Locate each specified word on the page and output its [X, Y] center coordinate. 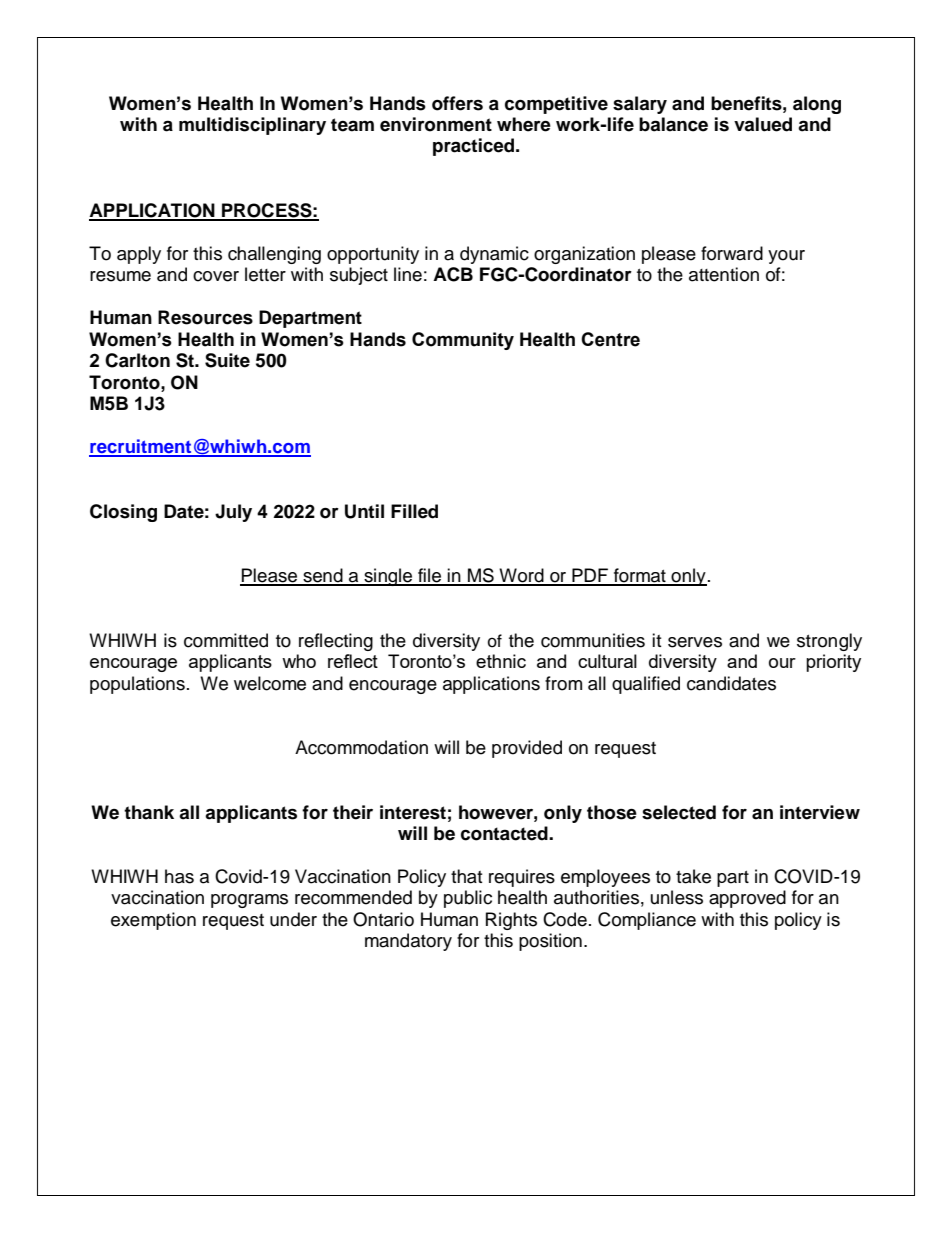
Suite [227, 360]
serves [695, 642]
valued [763, 124]
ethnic [501, 661]
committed [226, 640]
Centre [610, 339]
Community [463, 341]
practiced [473, 147]
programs [249, 901]
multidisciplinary [252, 126]
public [468, 899]
